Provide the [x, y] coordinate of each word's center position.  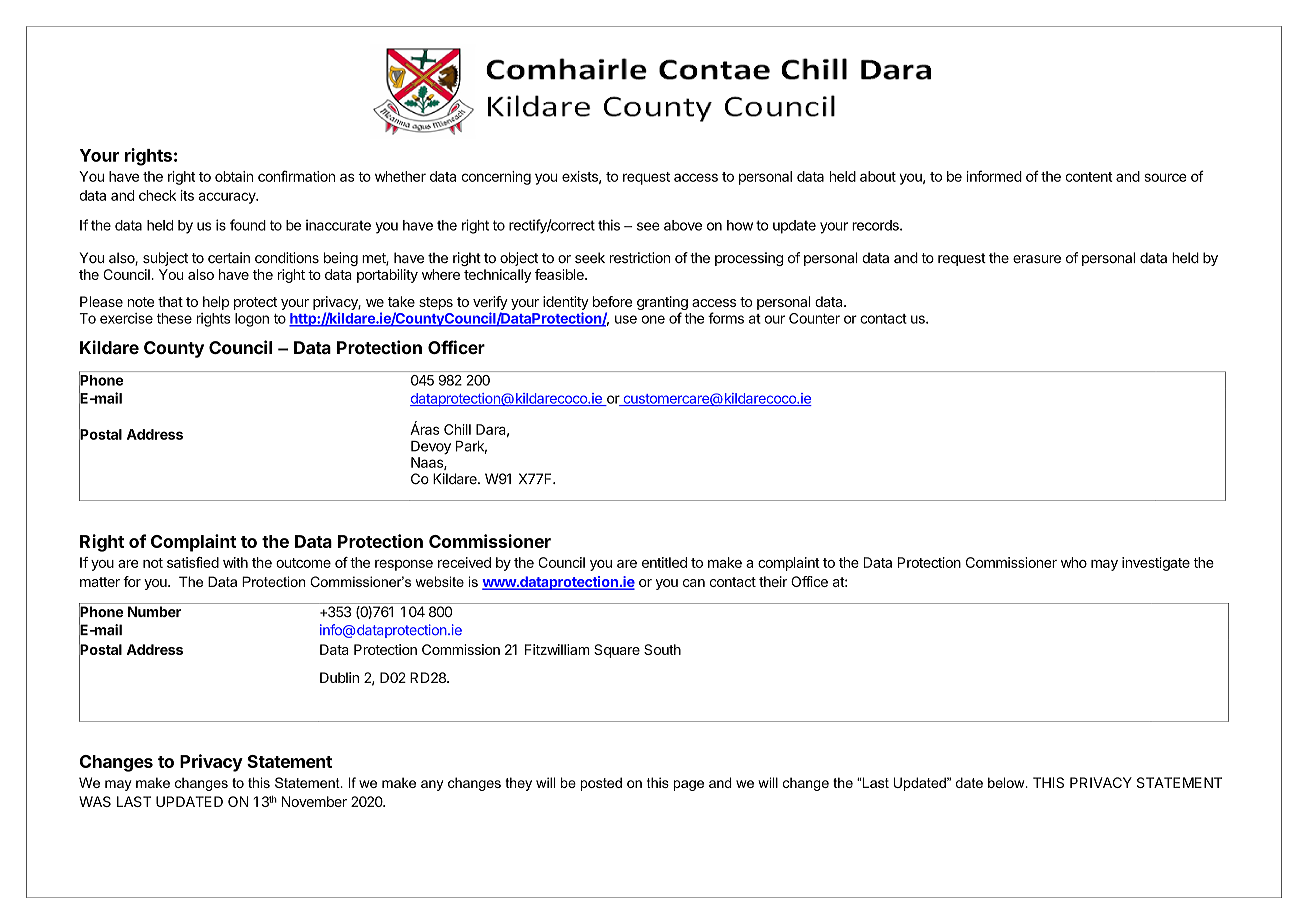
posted [601, 784]
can [694, 583]
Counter [814, 318]
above [683, 225]
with [235, 562]
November [314, 801]
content [1089, 177]
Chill [457, 429]
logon [252, 320]
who [1074, 562]
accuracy [228, 198]
